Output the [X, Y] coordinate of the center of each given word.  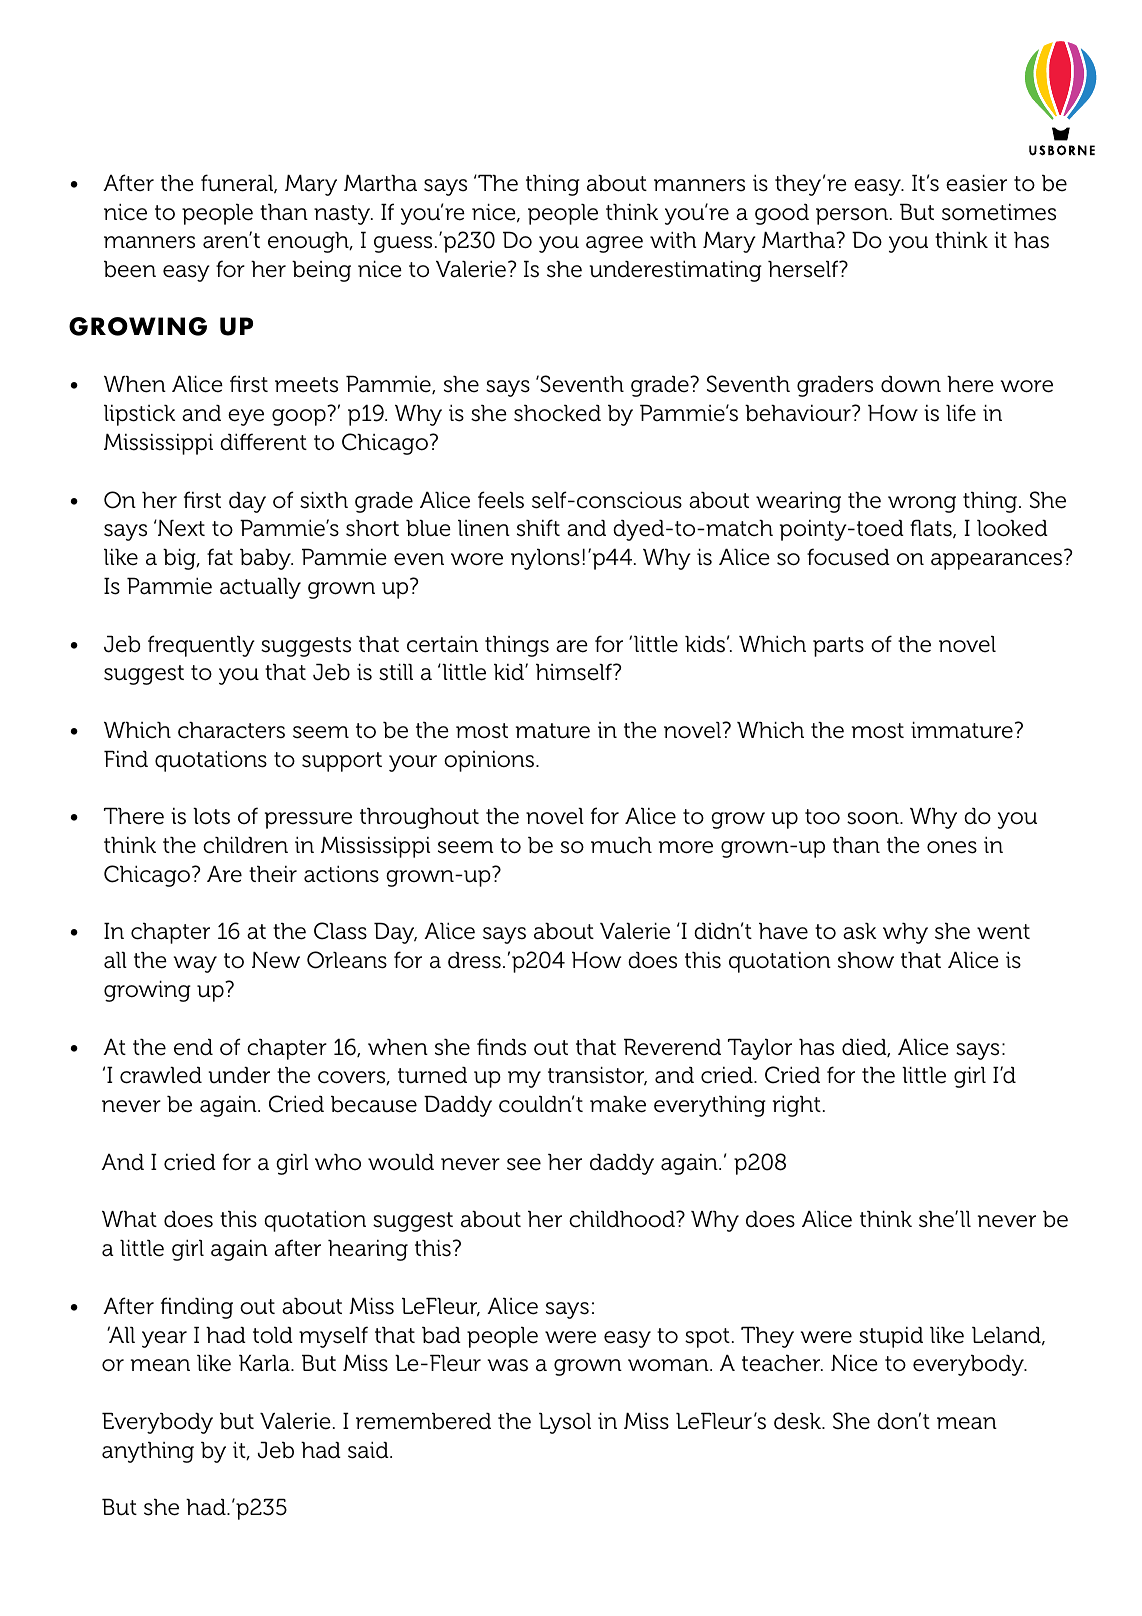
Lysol [565, 1423]
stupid [891, 1337]
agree [614, 244]
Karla [265, 1363]
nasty [343, 215]
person [852, 216]
